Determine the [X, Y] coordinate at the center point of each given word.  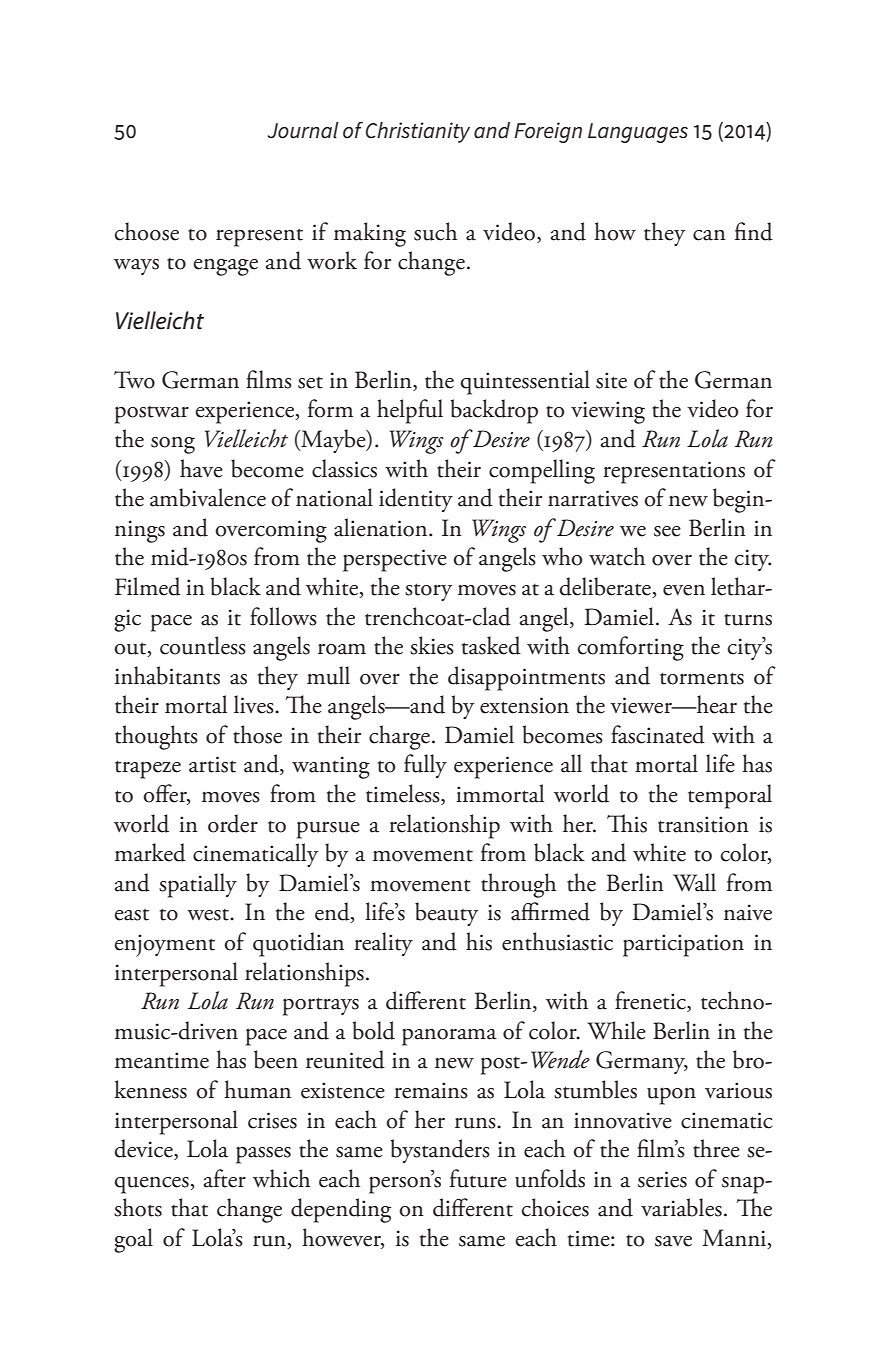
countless [203, 645]
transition [703, 824]
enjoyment [164, 945]
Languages [638, 133]
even [684, 590]
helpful [410, 411]
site [611, 380]
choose [147, 231]
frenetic [651, 1001]
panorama [449, 1037]
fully [425, 766]
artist [212, 764]
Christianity [418, 132]
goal [133, 1240]
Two [134, 380]
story [428, 592]
